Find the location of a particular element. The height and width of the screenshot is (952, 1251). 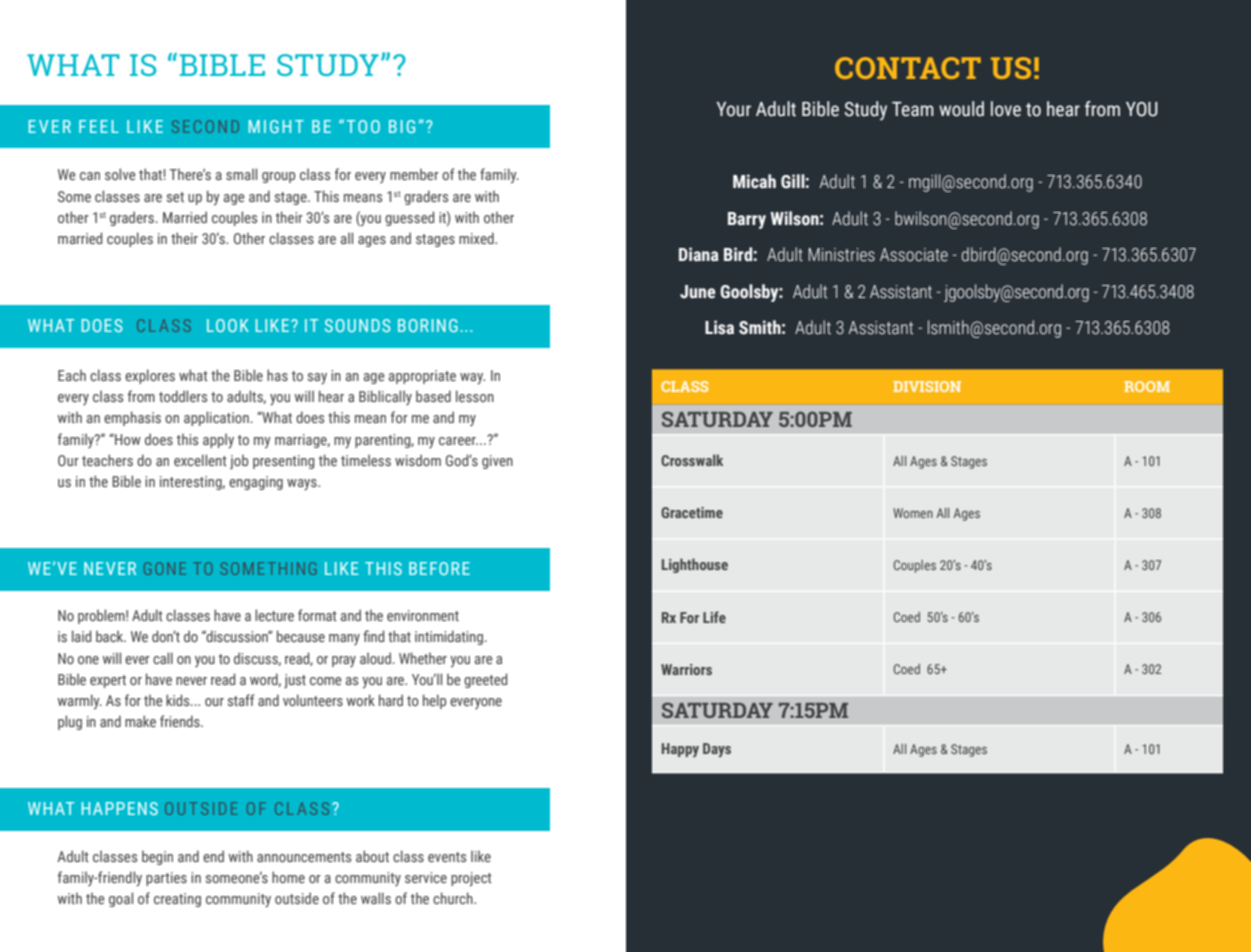

kids is located at coordinates (179, 700).
